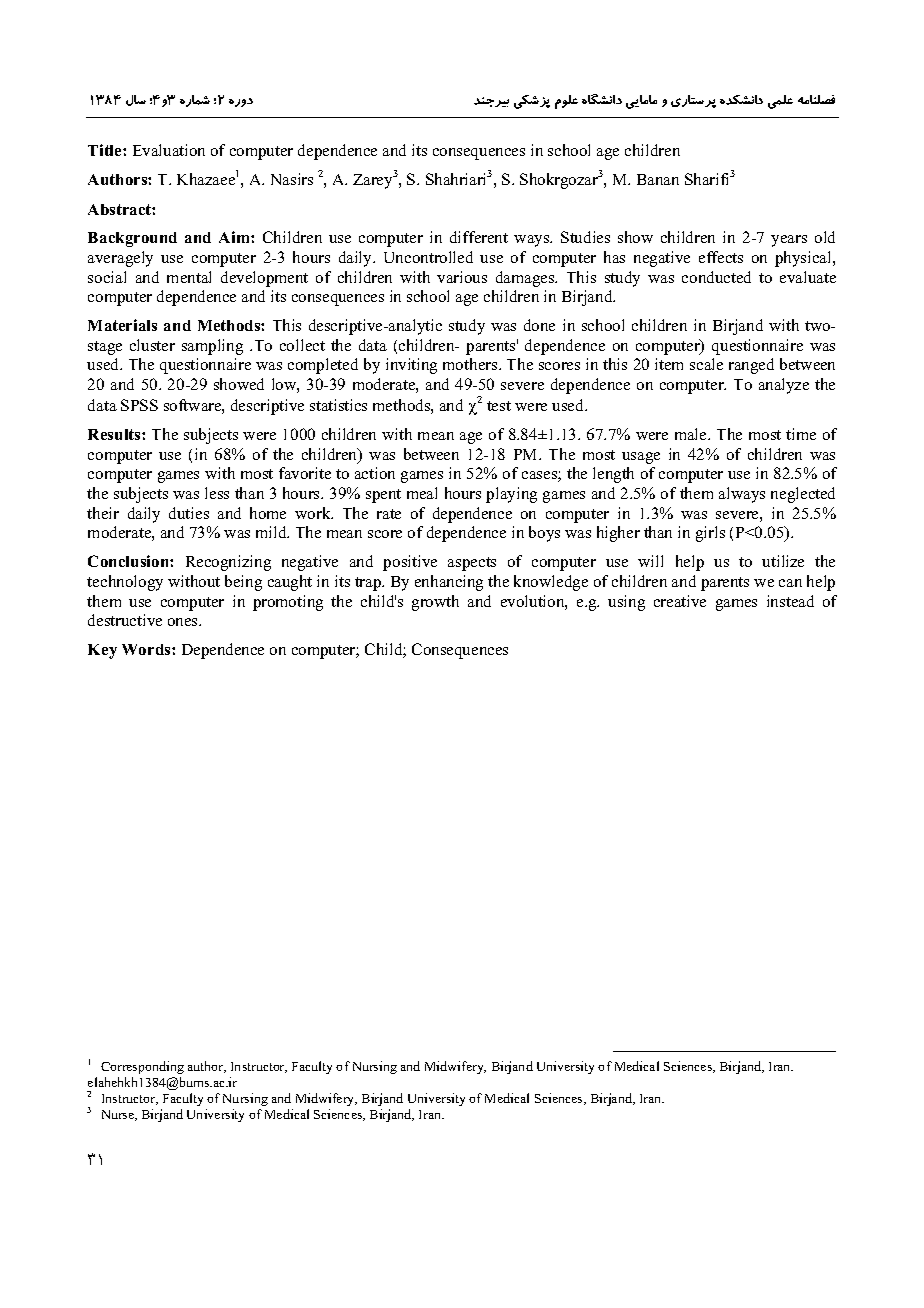 Image resolution: width=924 pixels, height=1308 pixels. I want to click on ones, so click(184, 622).
